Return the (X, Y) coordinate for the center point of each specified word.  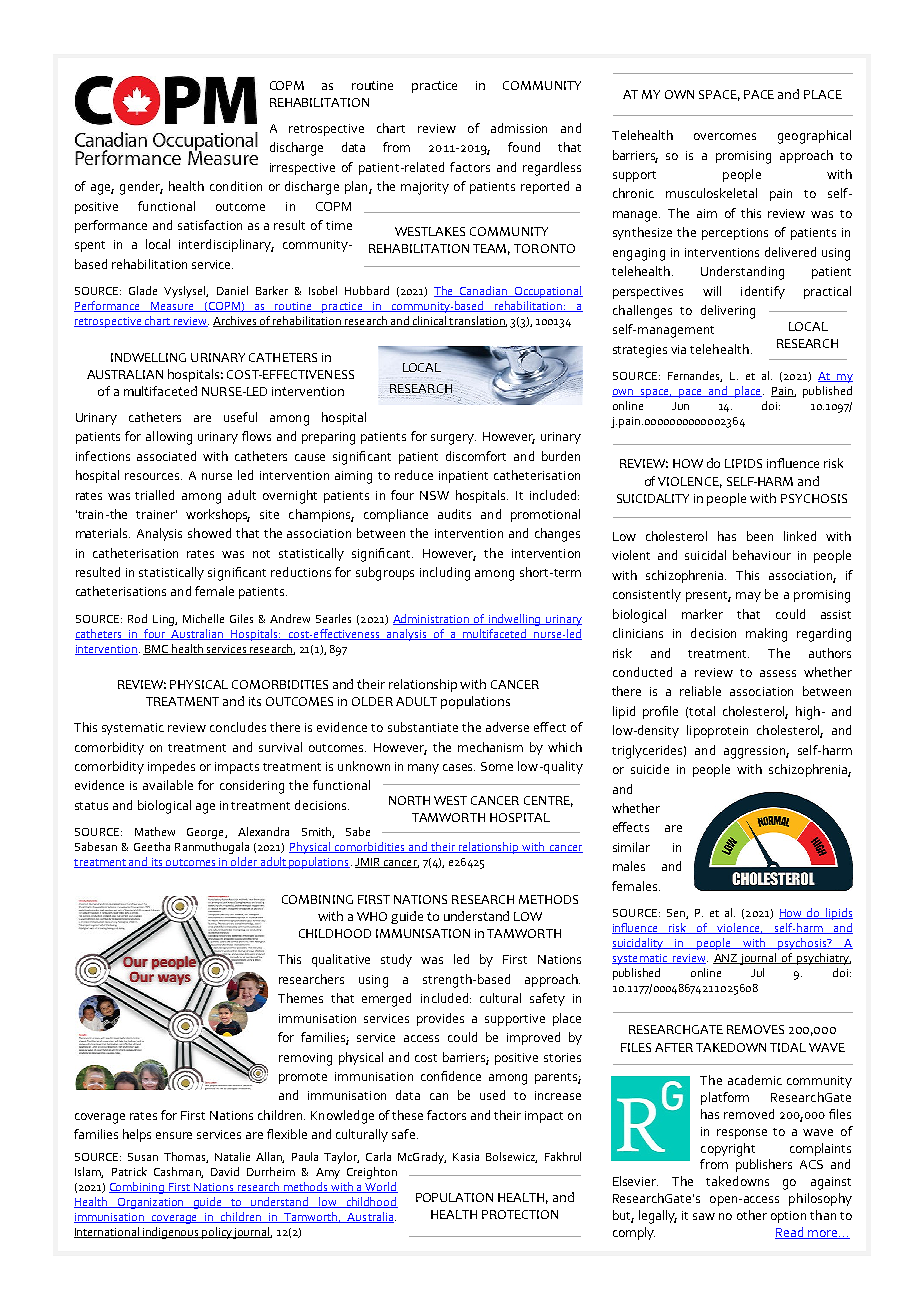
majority (425, 188)
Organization (151, 1203)
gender (141, 188)
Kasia (466, 1157)
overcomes (725, 136)
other (752, 1215)
